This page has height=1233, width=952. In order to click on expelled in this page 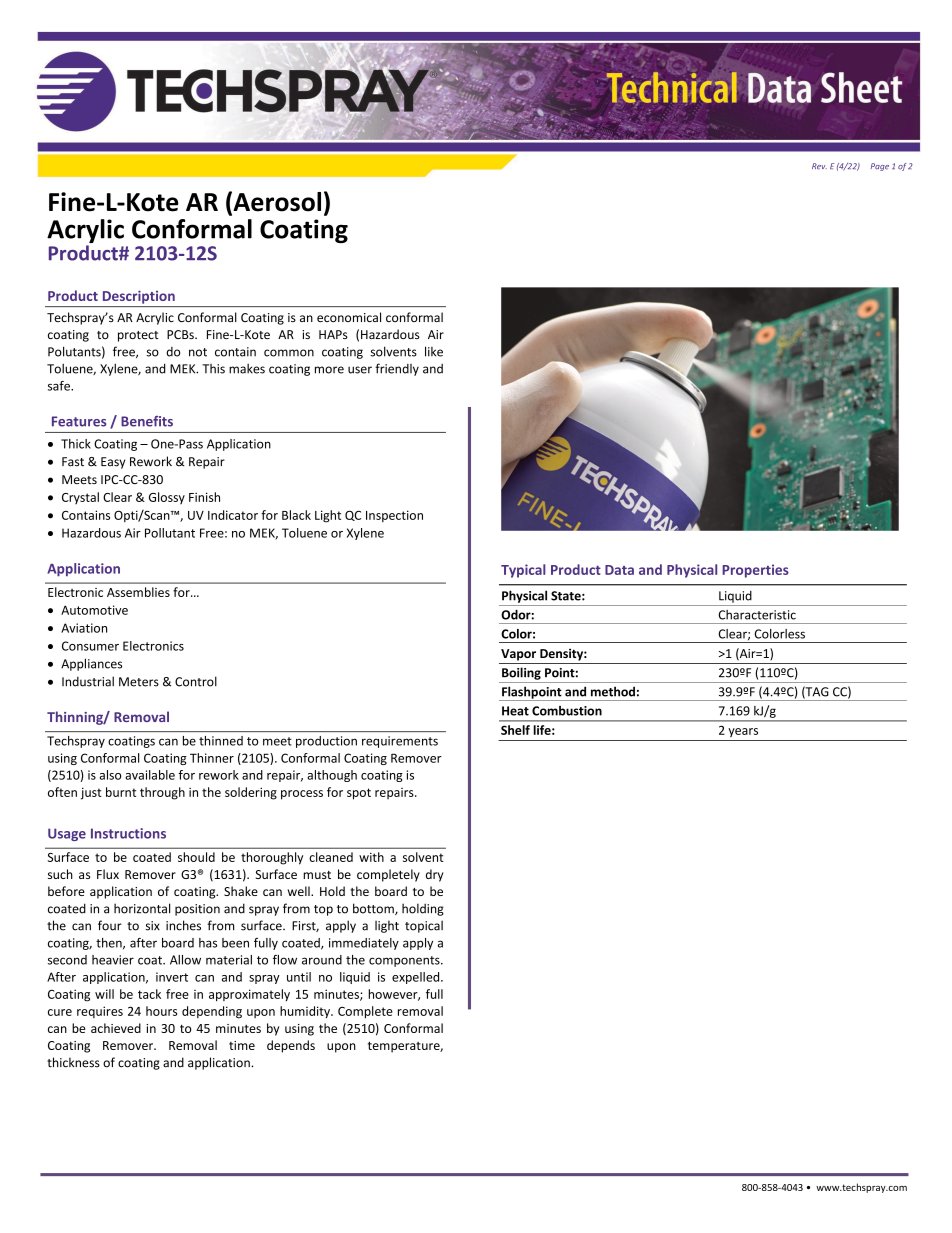, I will do `click(417, 978)`.
